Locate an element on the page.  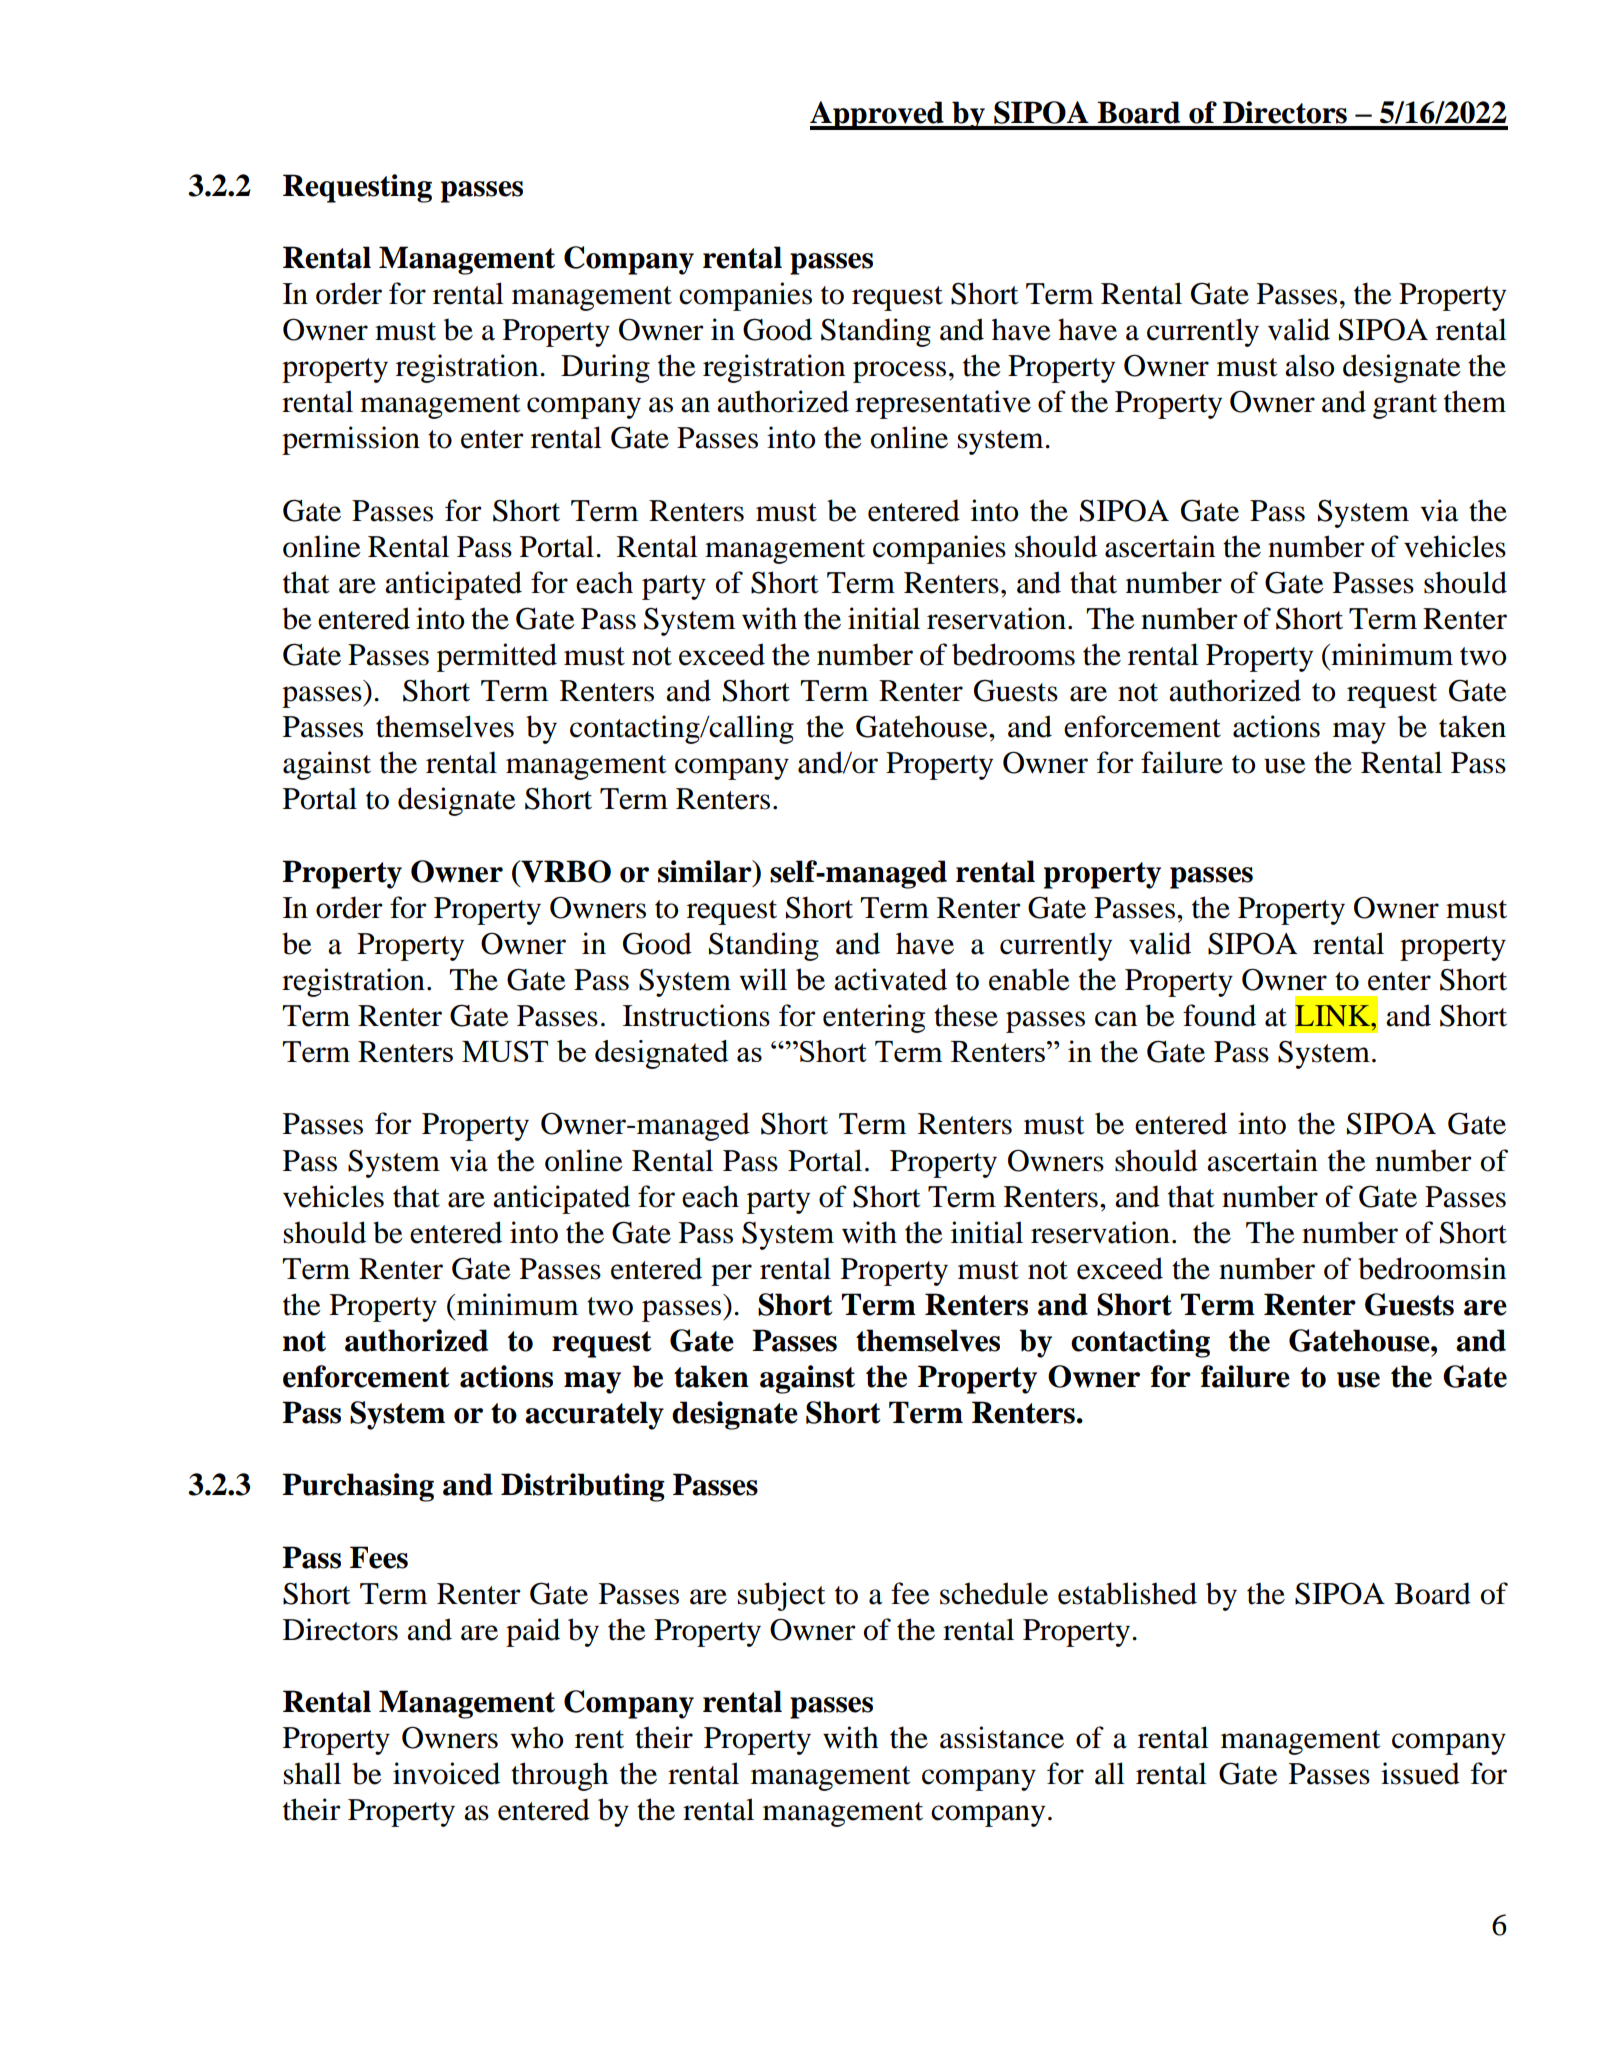
found is located at coordinates (1219, 1015).
